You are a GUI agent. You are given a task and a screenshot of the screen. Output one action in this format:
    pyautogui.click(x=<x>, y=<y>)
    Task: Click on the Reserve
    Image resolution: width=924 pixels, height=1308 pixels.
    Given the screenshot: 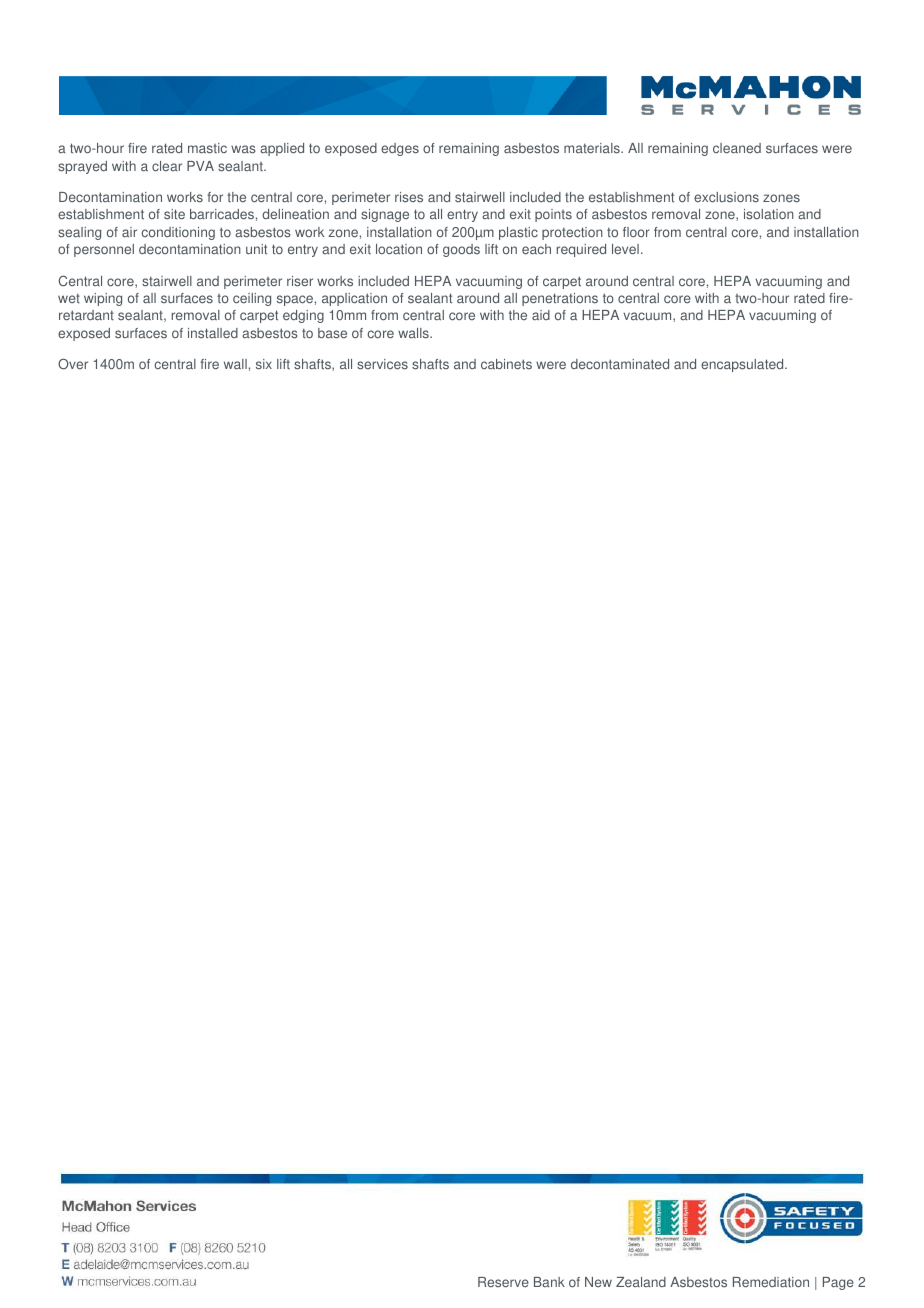 What is the action you would take?
    pyautogui.click(x=503, y=1282)
